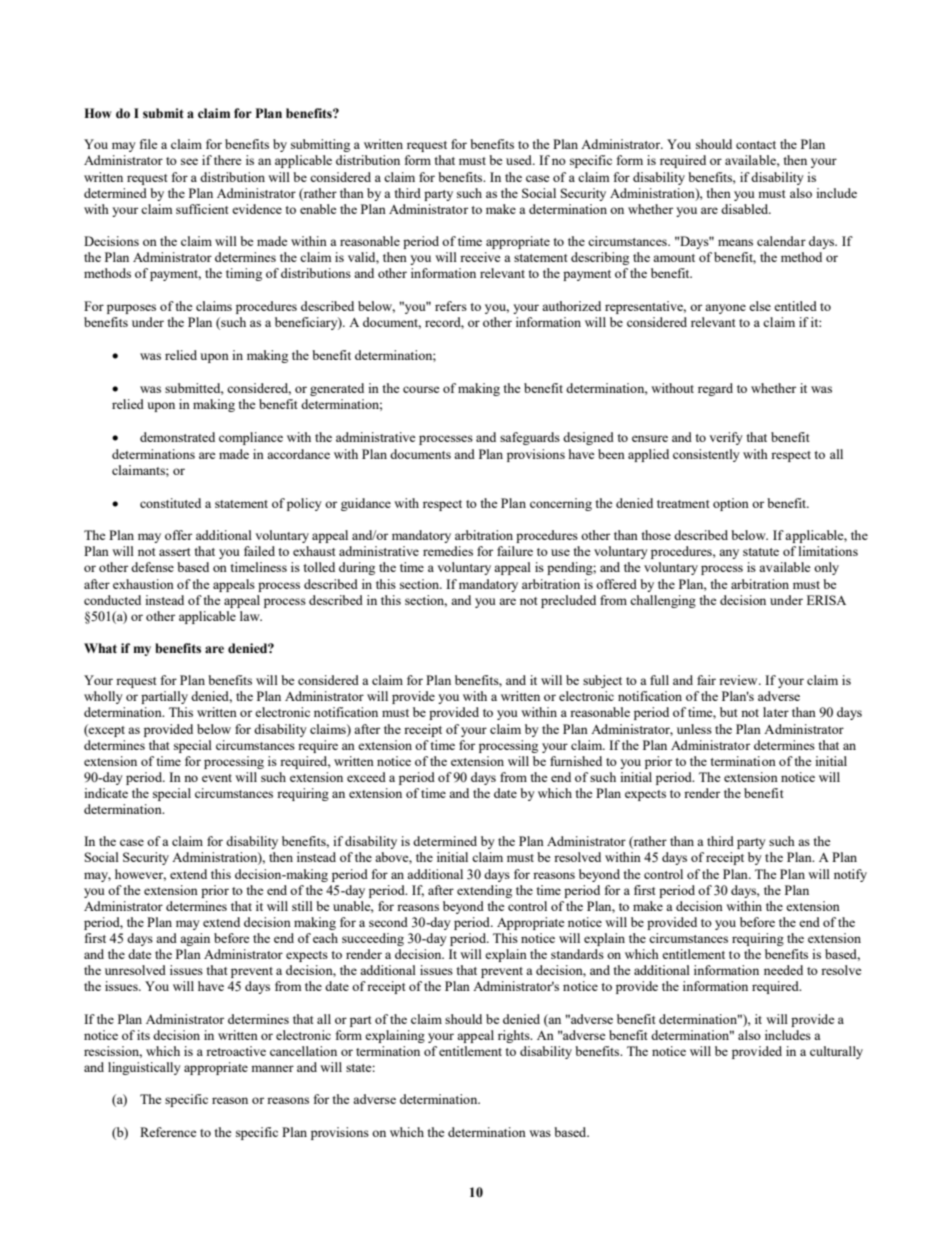 The image size is (952, 1233). Describe the element at coordinates (756, 145) in the document. I see `contact` at that location.
